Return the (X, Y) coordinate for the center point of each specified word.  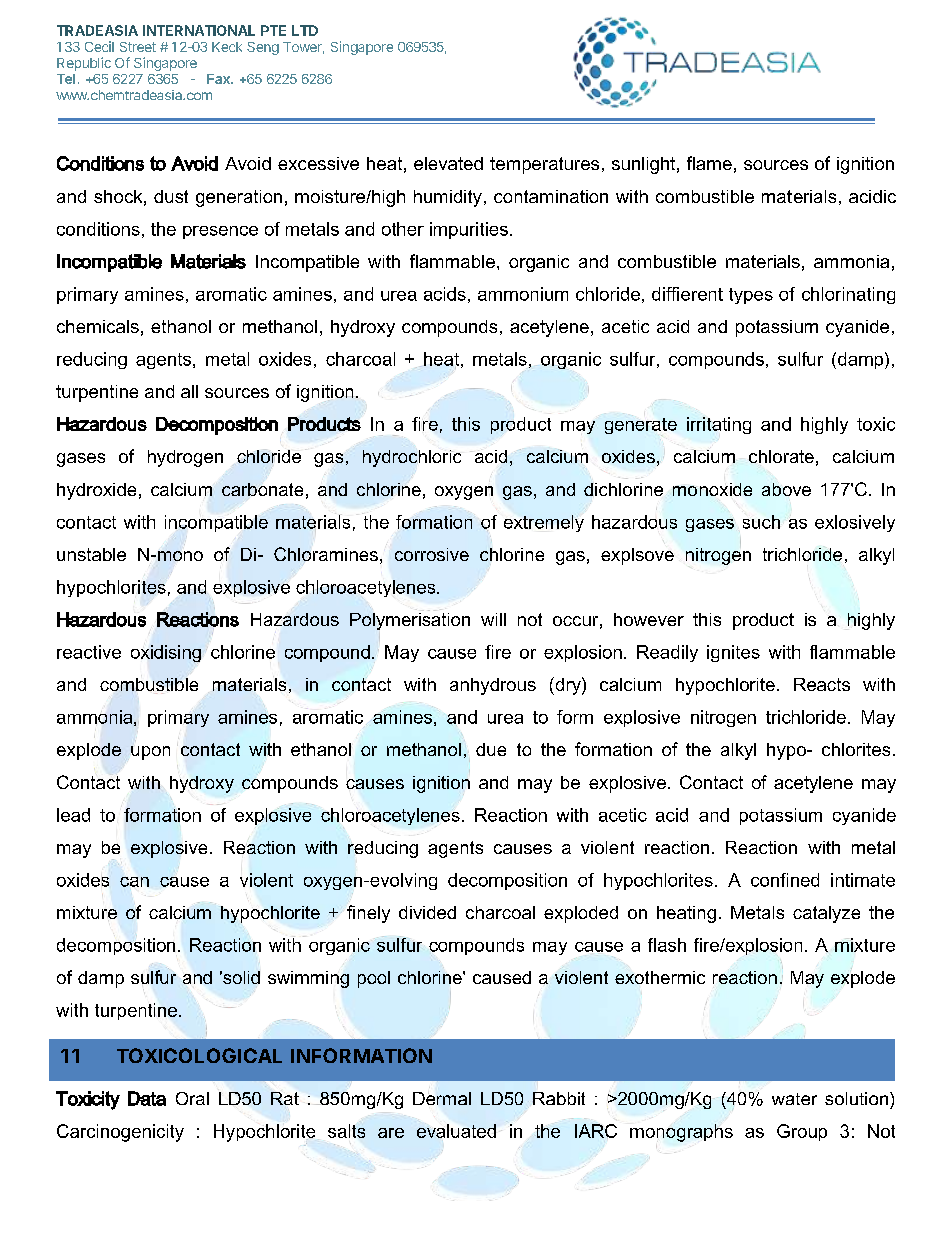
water (794, 1099)
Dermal (442, 1098)
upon (150, 753)
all (189, 391)
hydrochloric (412, 458)
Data (147, 1098)
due (491, 749)
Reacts (822, 684)
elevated (448, 163)
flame (709, 163)
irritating (719, 425)
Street (138, 47)
